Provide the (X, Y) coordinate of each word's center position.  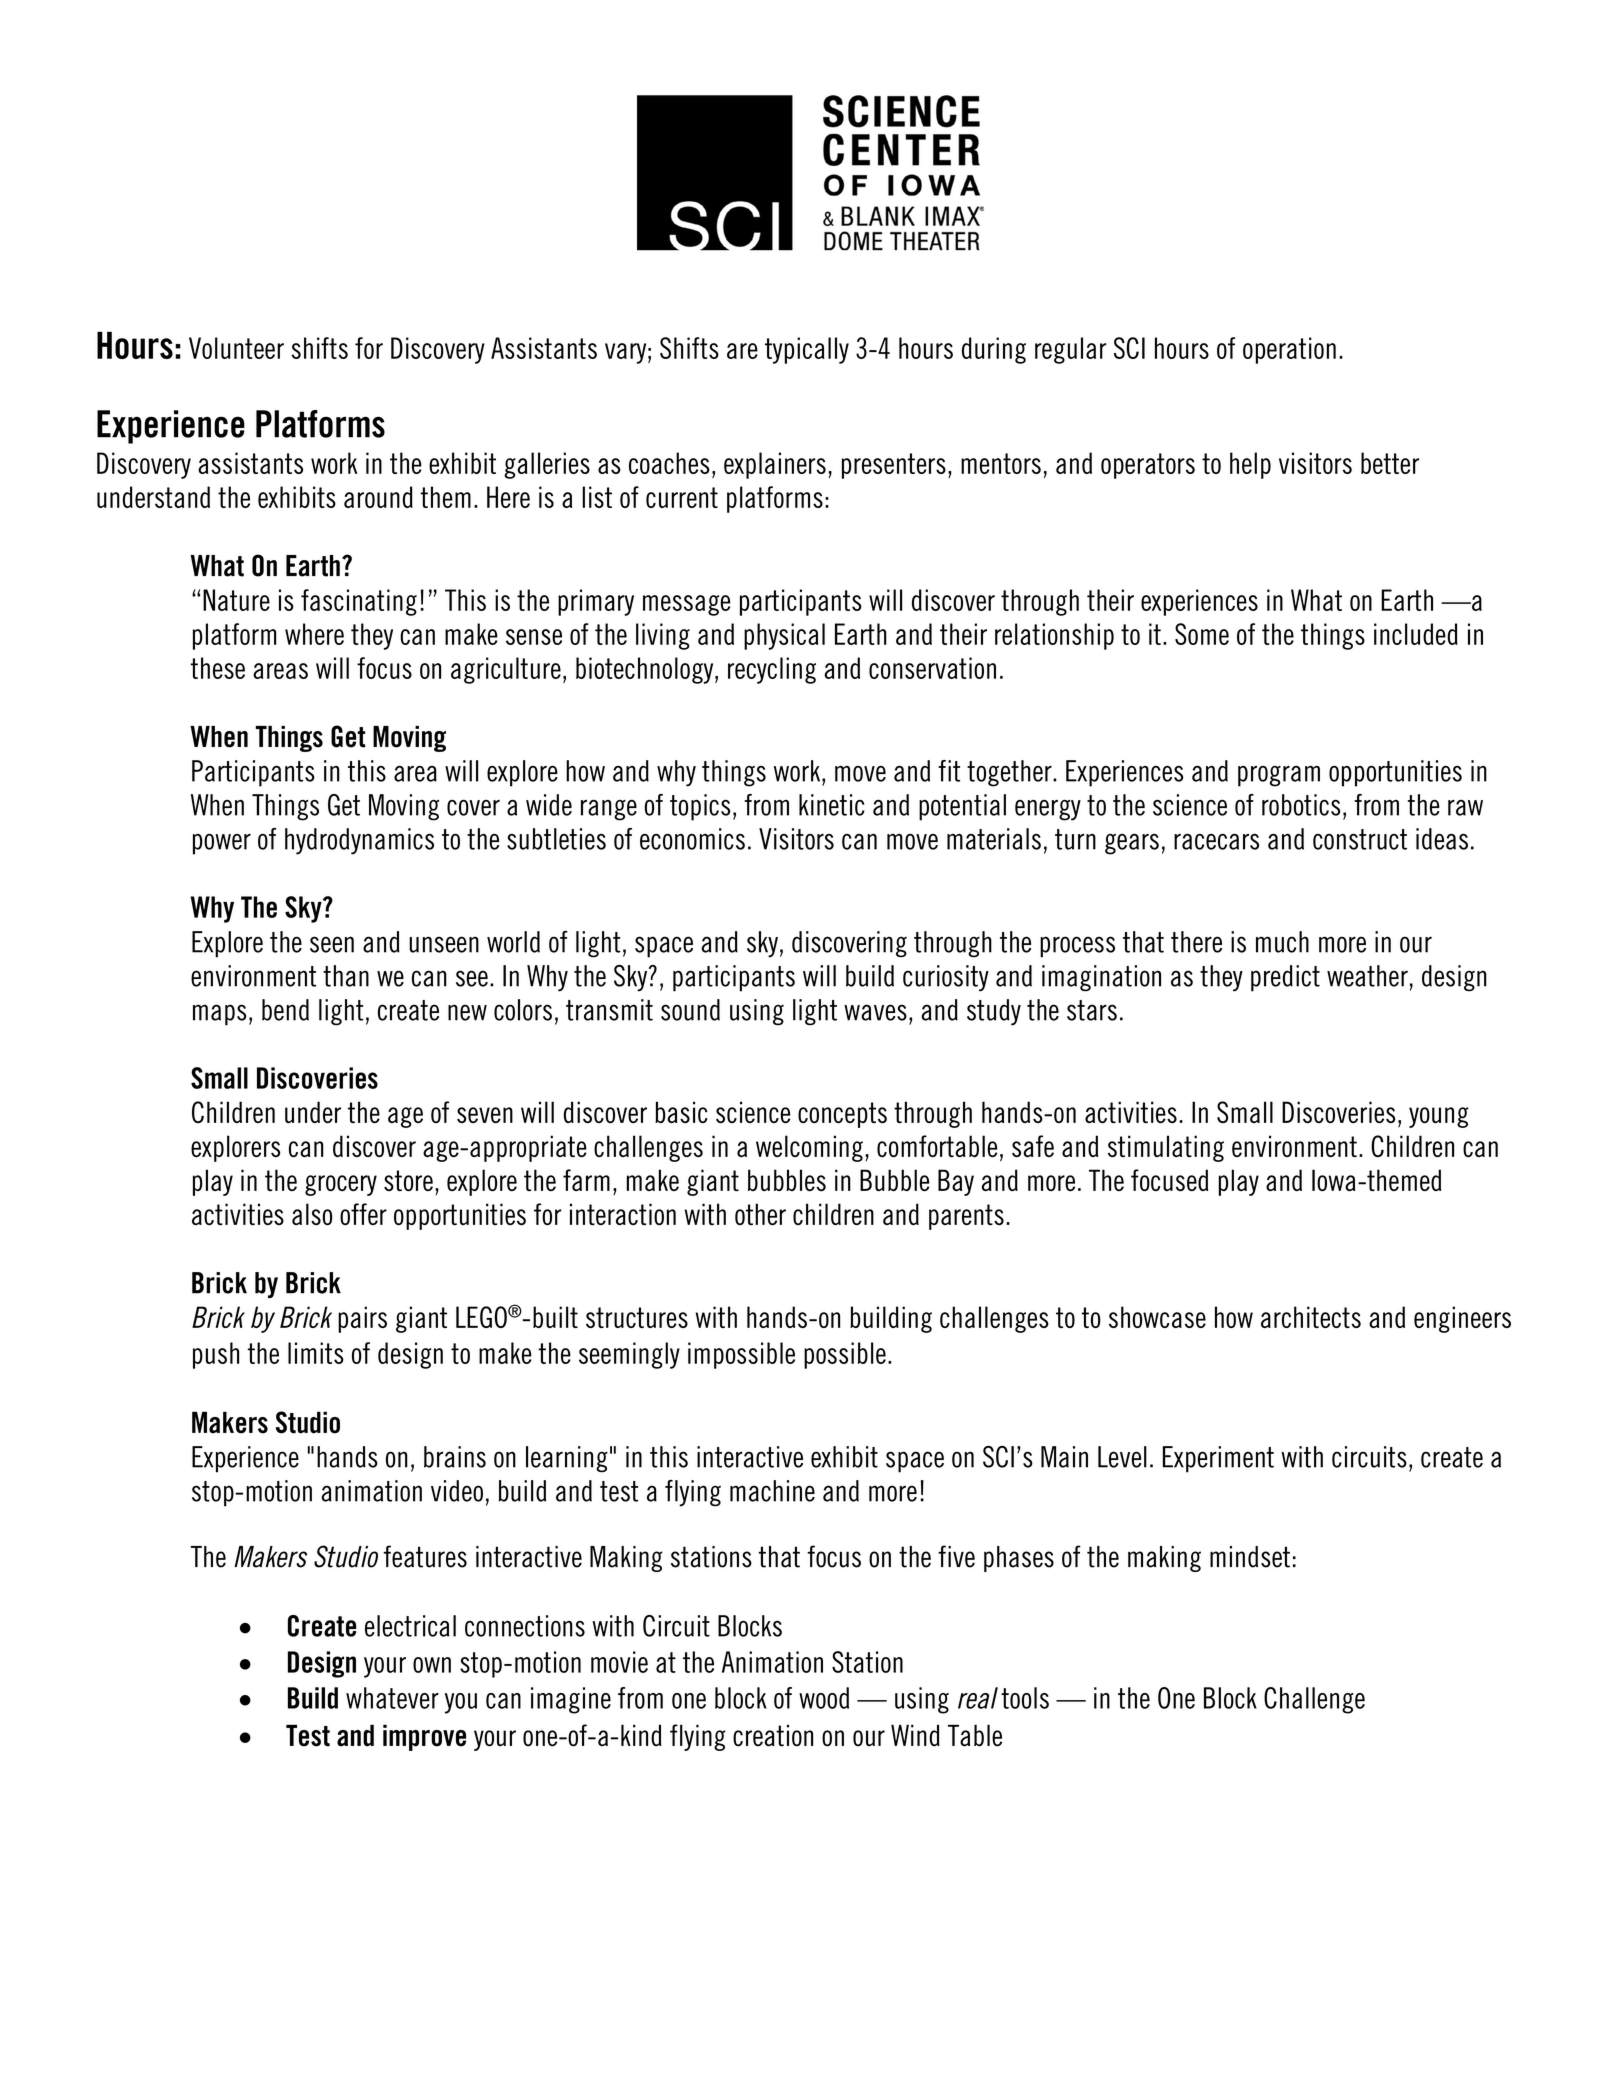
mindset (1250, 1557)
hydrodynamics (359, 841)
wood (824, 1698)
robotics (1301, 805)
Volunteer (236, 348)
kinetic (832, 805)
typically (807, 350)
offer (363, 1214)
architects (1311, 1317)
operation (1289, 350)
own (432, 1665)
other (760, 1214)
